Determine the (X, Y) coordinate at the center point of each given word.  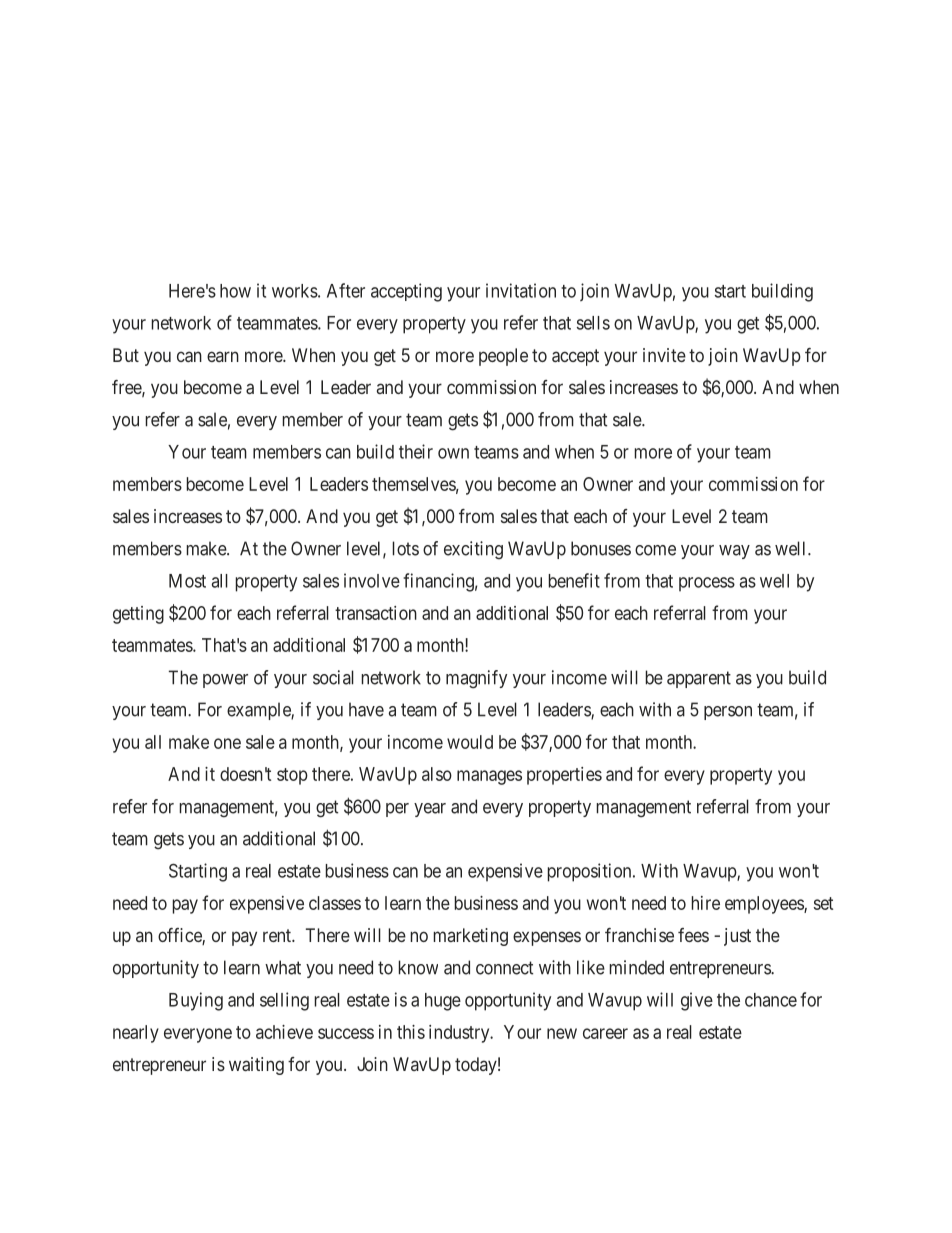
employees (765, 905)
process (707, 584)
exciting (473, 550)
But (126, 355)
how (235, 291)
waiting (256, 1066)
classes (335, 903)
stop (292, 776)
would (470, 742)
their (416, 451)
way (734, 552)
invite (664, 355)
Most (187, 581)
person (728, 713)
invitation (521, 290)
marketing (471, 937)
